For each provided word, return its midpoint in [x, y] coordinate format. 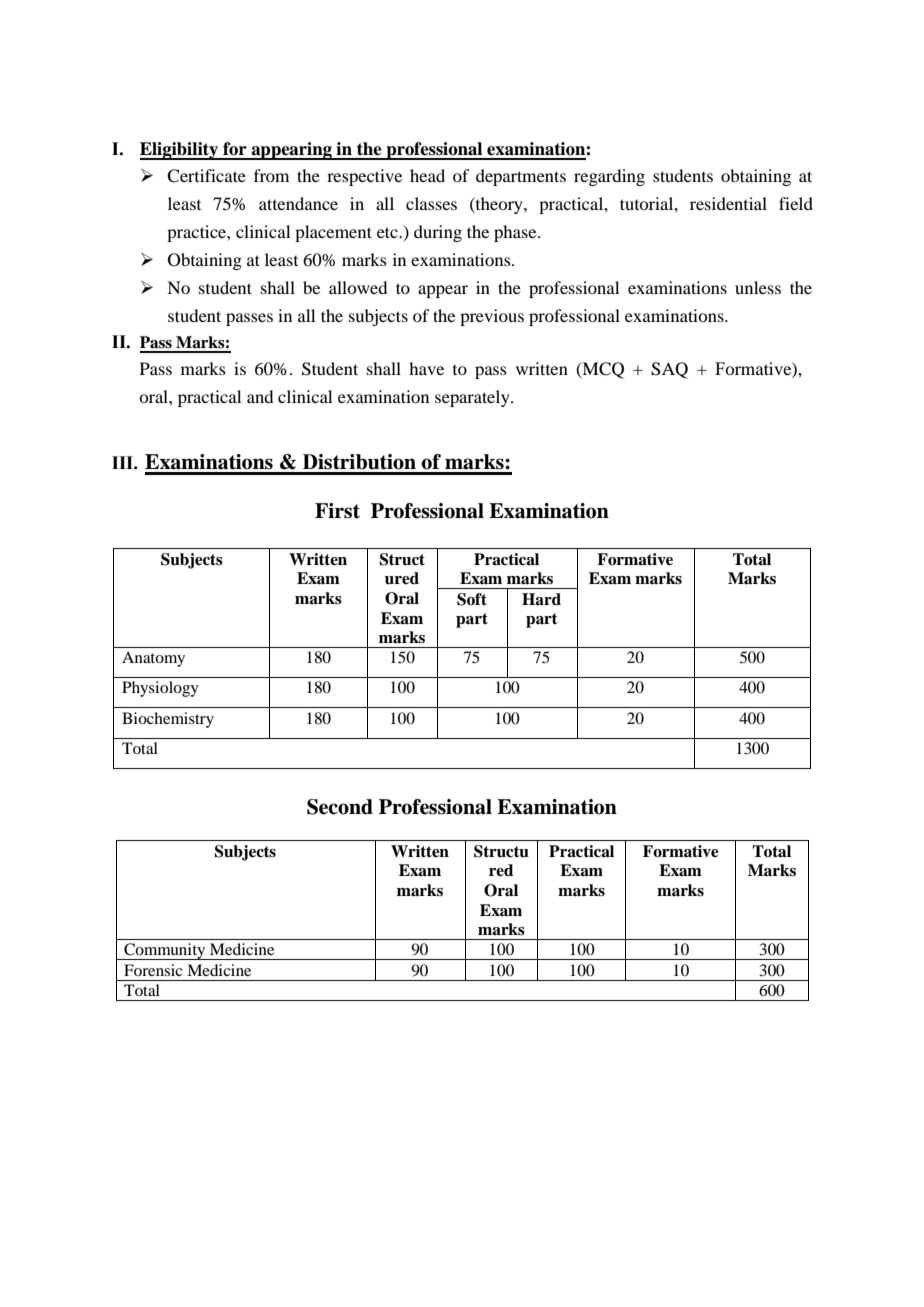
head [427, 175]
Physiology [160, 689]
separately [473, 398]
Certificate [206, 176]
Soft [472, 599]
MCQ [602, 370]
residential [728, 203]
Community [165, 951]
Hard [541, 599]
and [260, 396]
